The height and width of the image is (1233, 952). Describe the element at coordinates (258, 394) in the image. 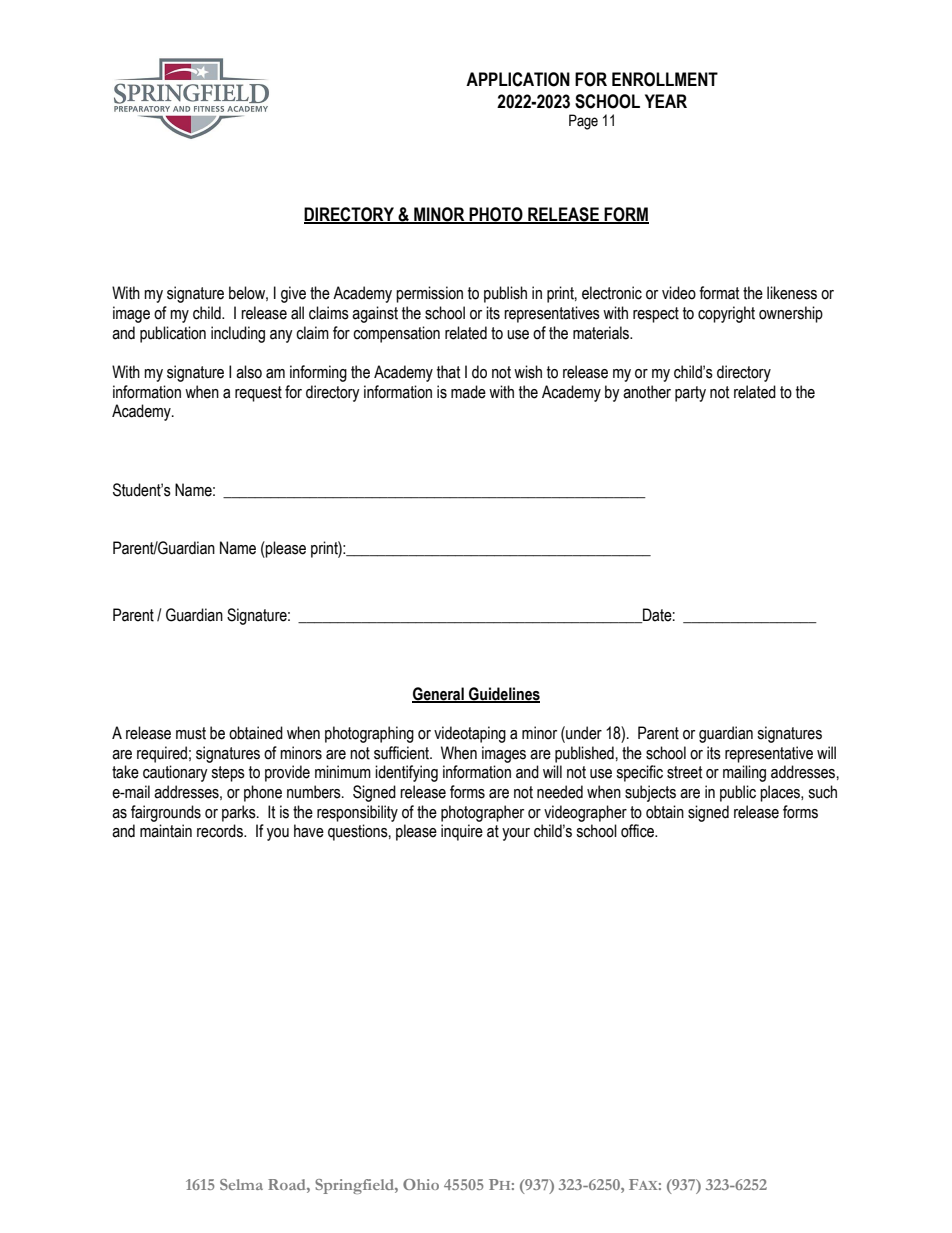

I see `request` at that location.
